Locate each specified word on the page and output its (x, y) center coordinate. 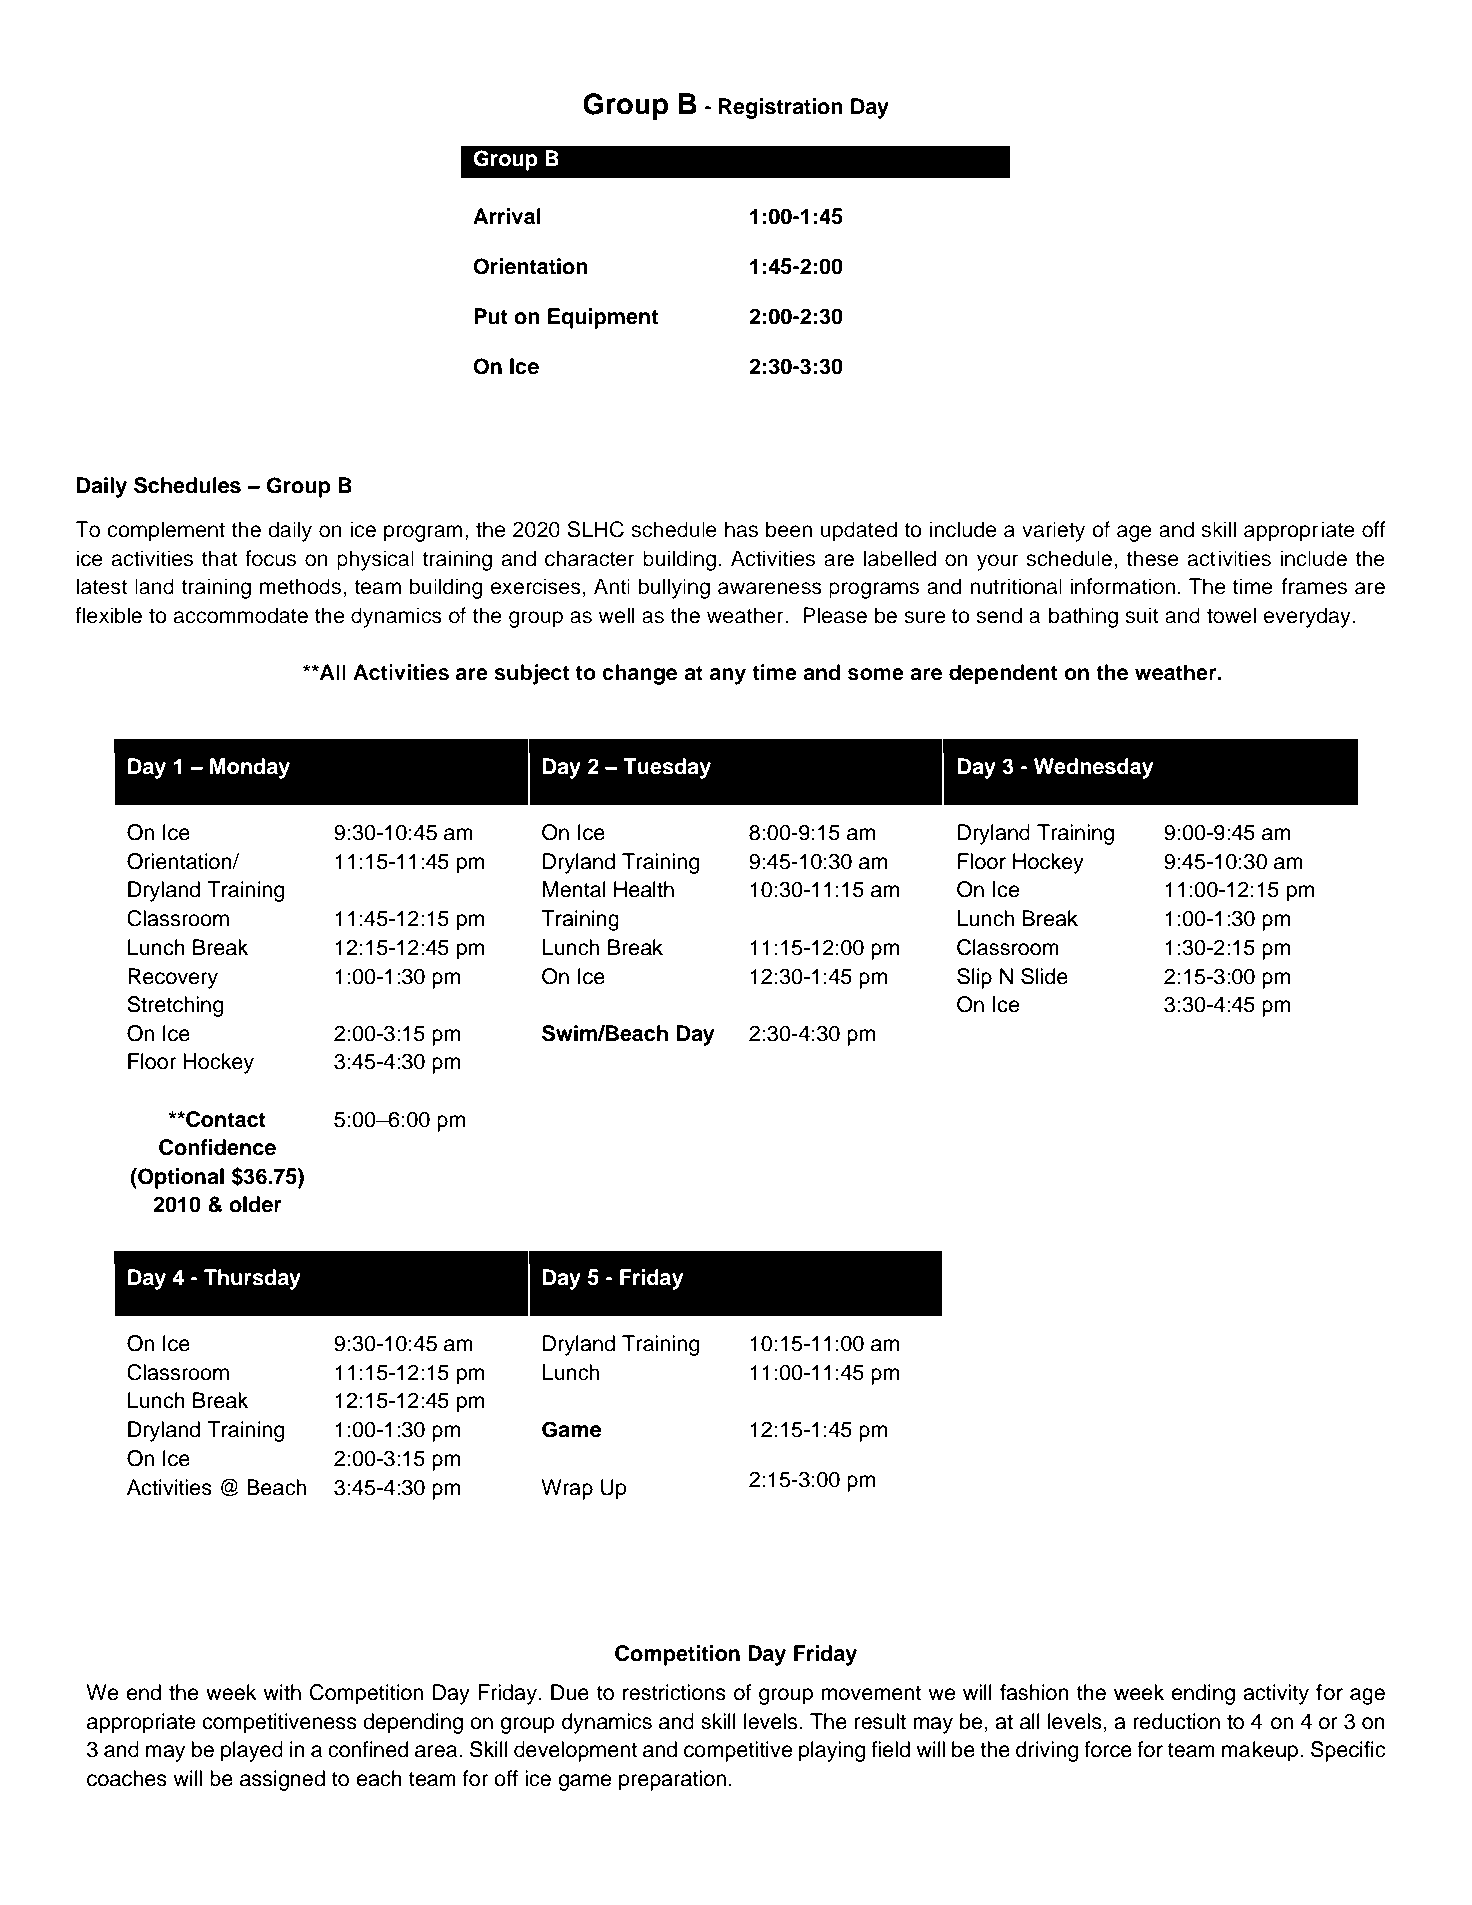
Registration (781, 108)
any (728, 676)
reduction (1176, 1721)
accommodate (240, 615)
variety (1053, 531)
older (255, 1204)
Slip (974, 978)
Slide (1044, 976)
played (252, 1751)
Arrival (507, 216)
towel (1231, 615)
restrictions (674, 1692)
